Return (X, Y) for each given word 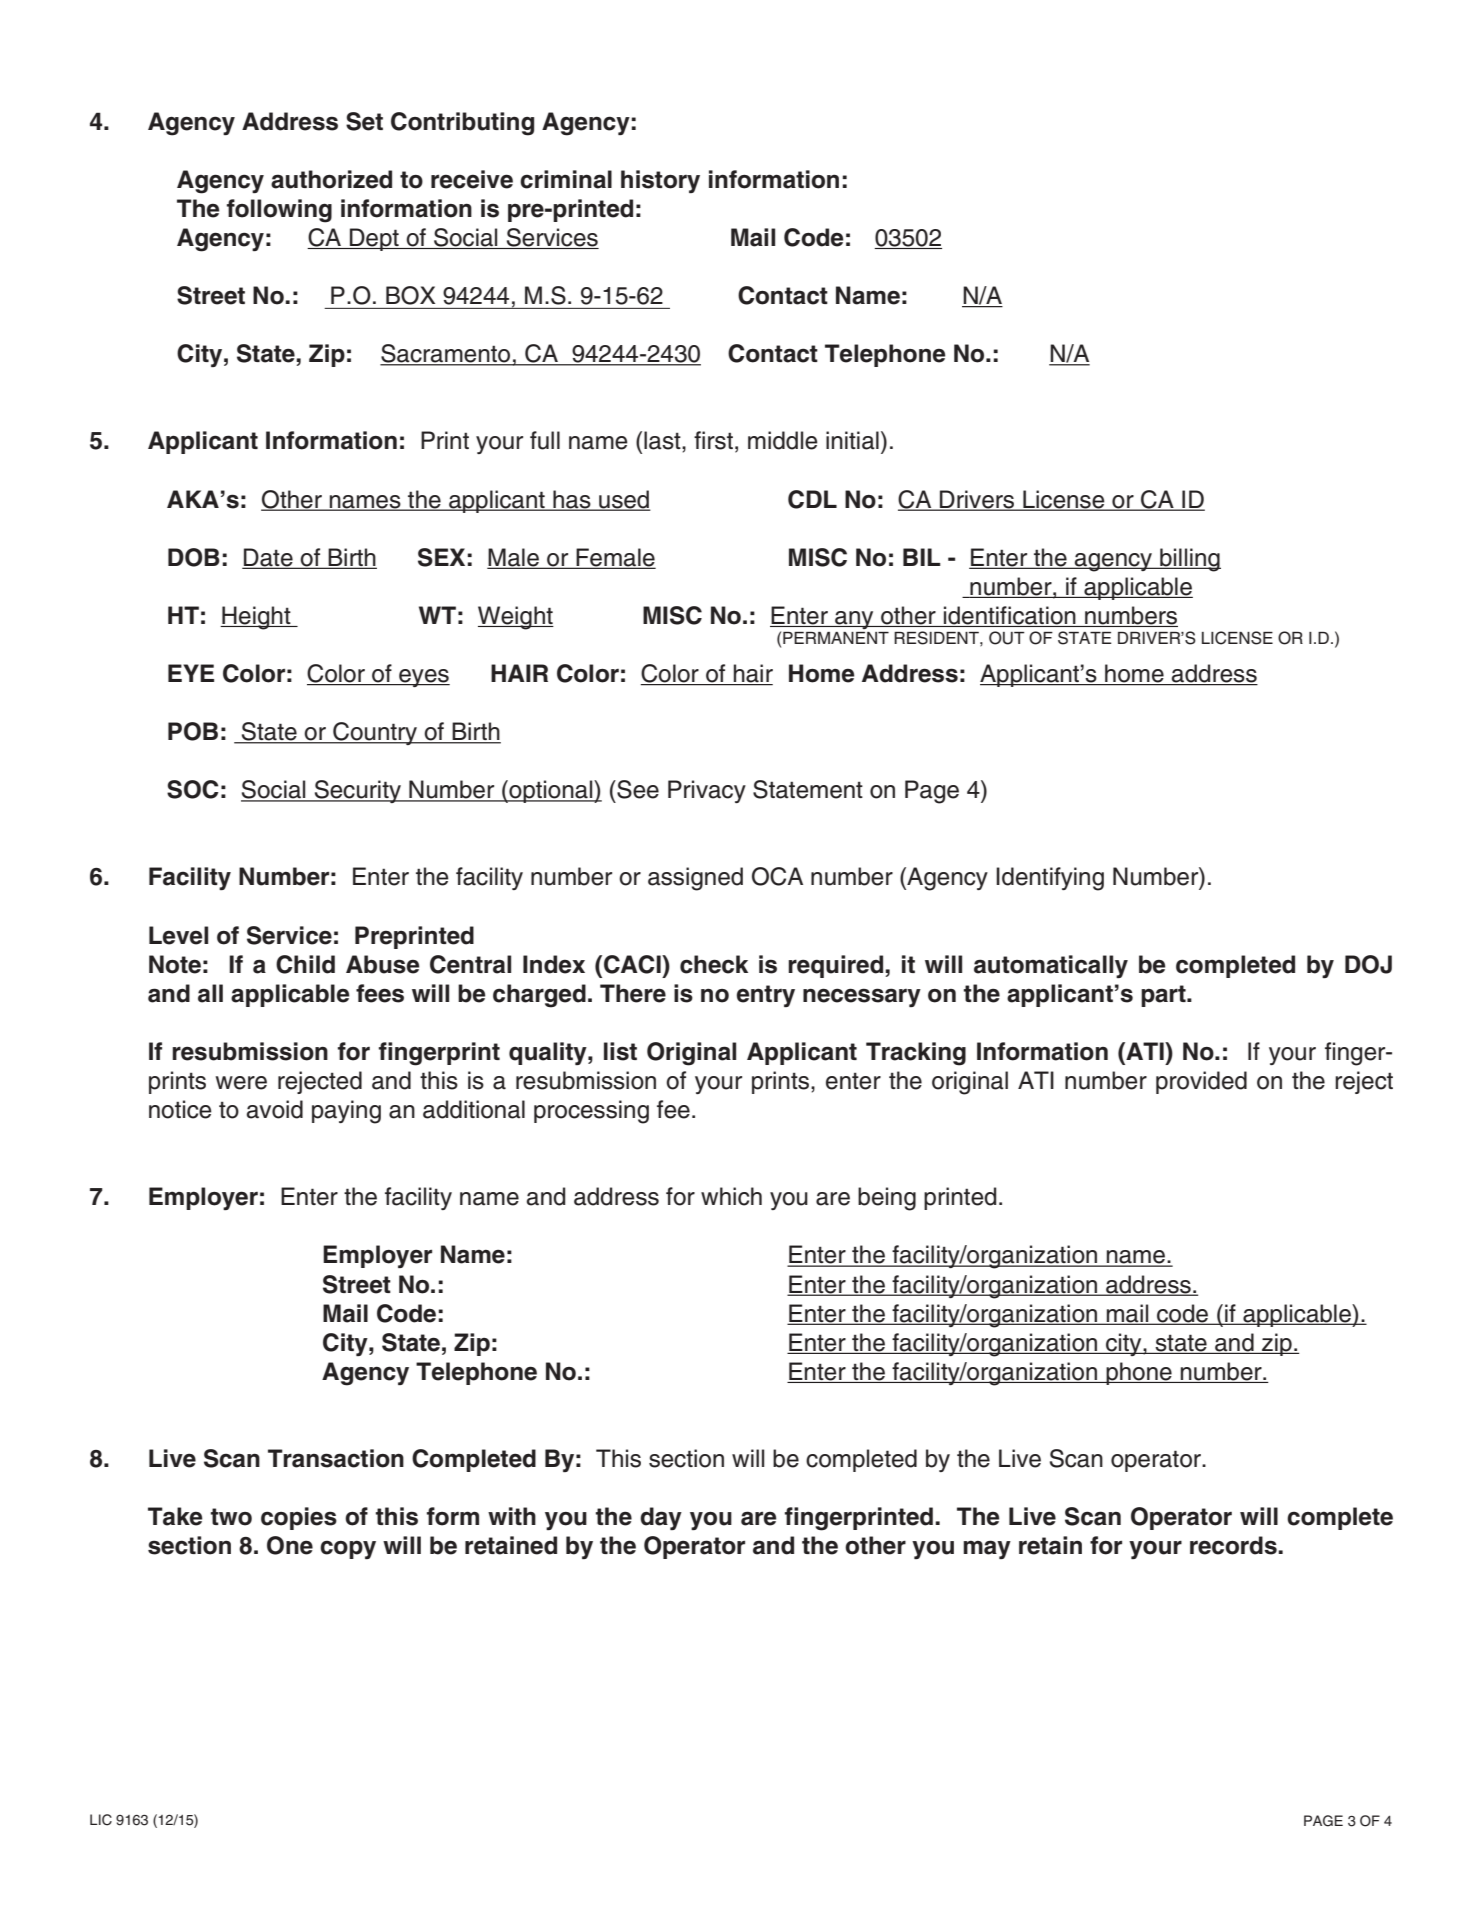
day (661, 1518)
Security (357, 791)
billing (1189, 560)
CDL (812, 499)
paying (346, 1112)
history (660, 181)
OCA (777, 876)
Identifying (1050, 879)
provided (1201, 1082)
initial (852, 440)
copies (299, 1518)
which (731, 1196)
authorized (331, 179)
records (1234, 1545)
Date (269, 558)
